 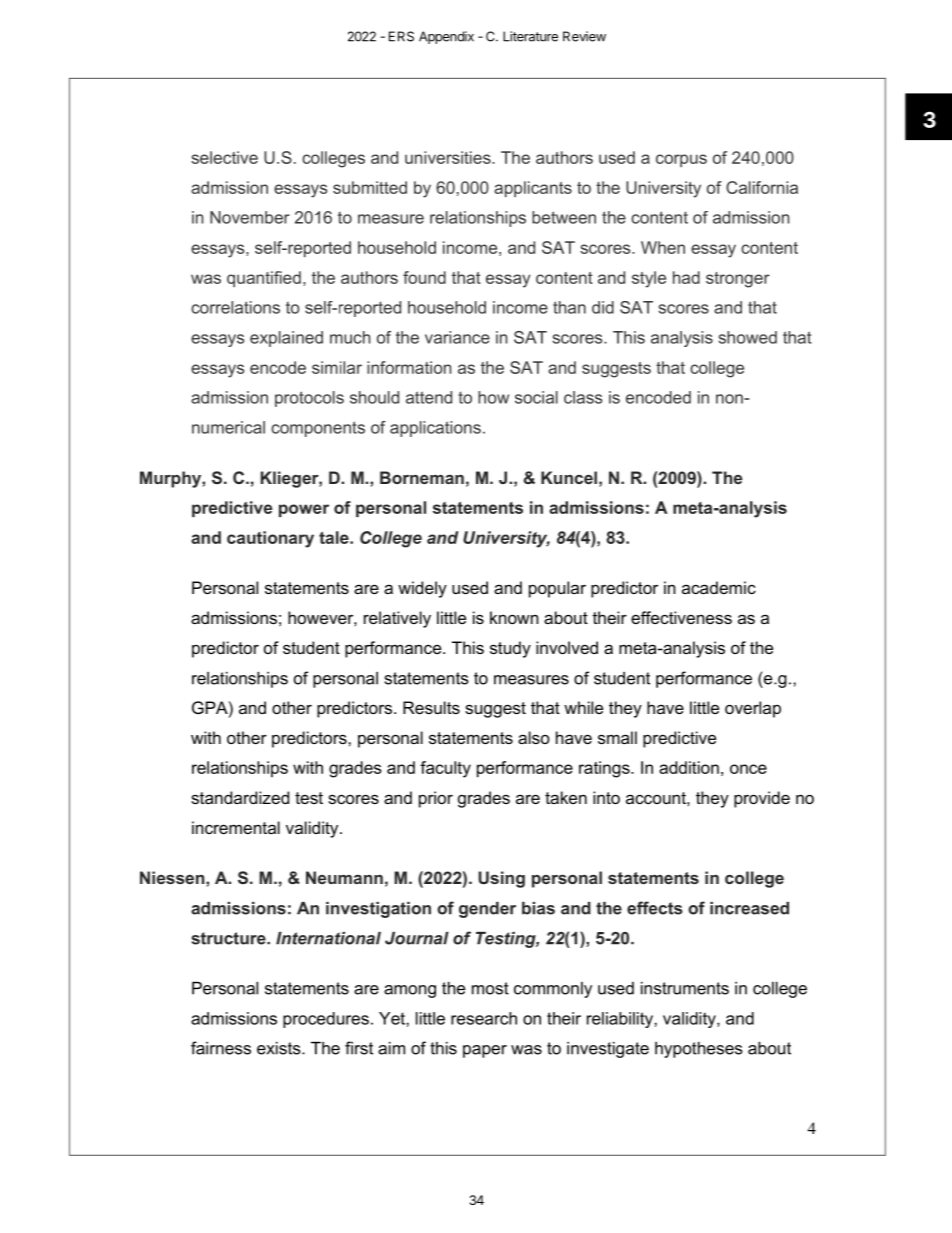 I want to click on corpus, so click(x=681, y=160).
